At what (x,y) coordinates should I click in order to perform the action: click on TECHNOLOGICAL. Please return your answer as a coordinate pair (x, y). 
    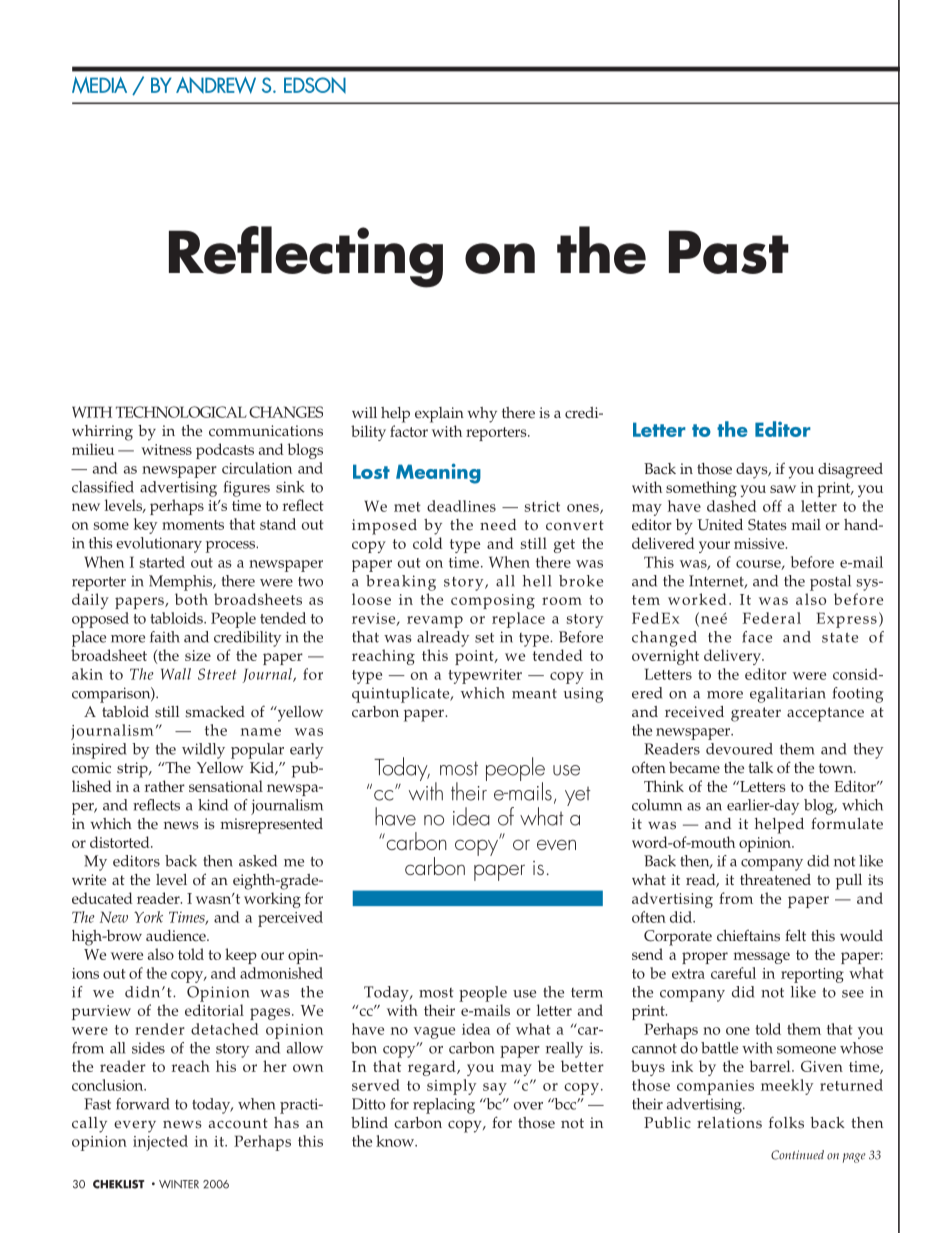
    Looking at the image, I should click on (181, 412).
